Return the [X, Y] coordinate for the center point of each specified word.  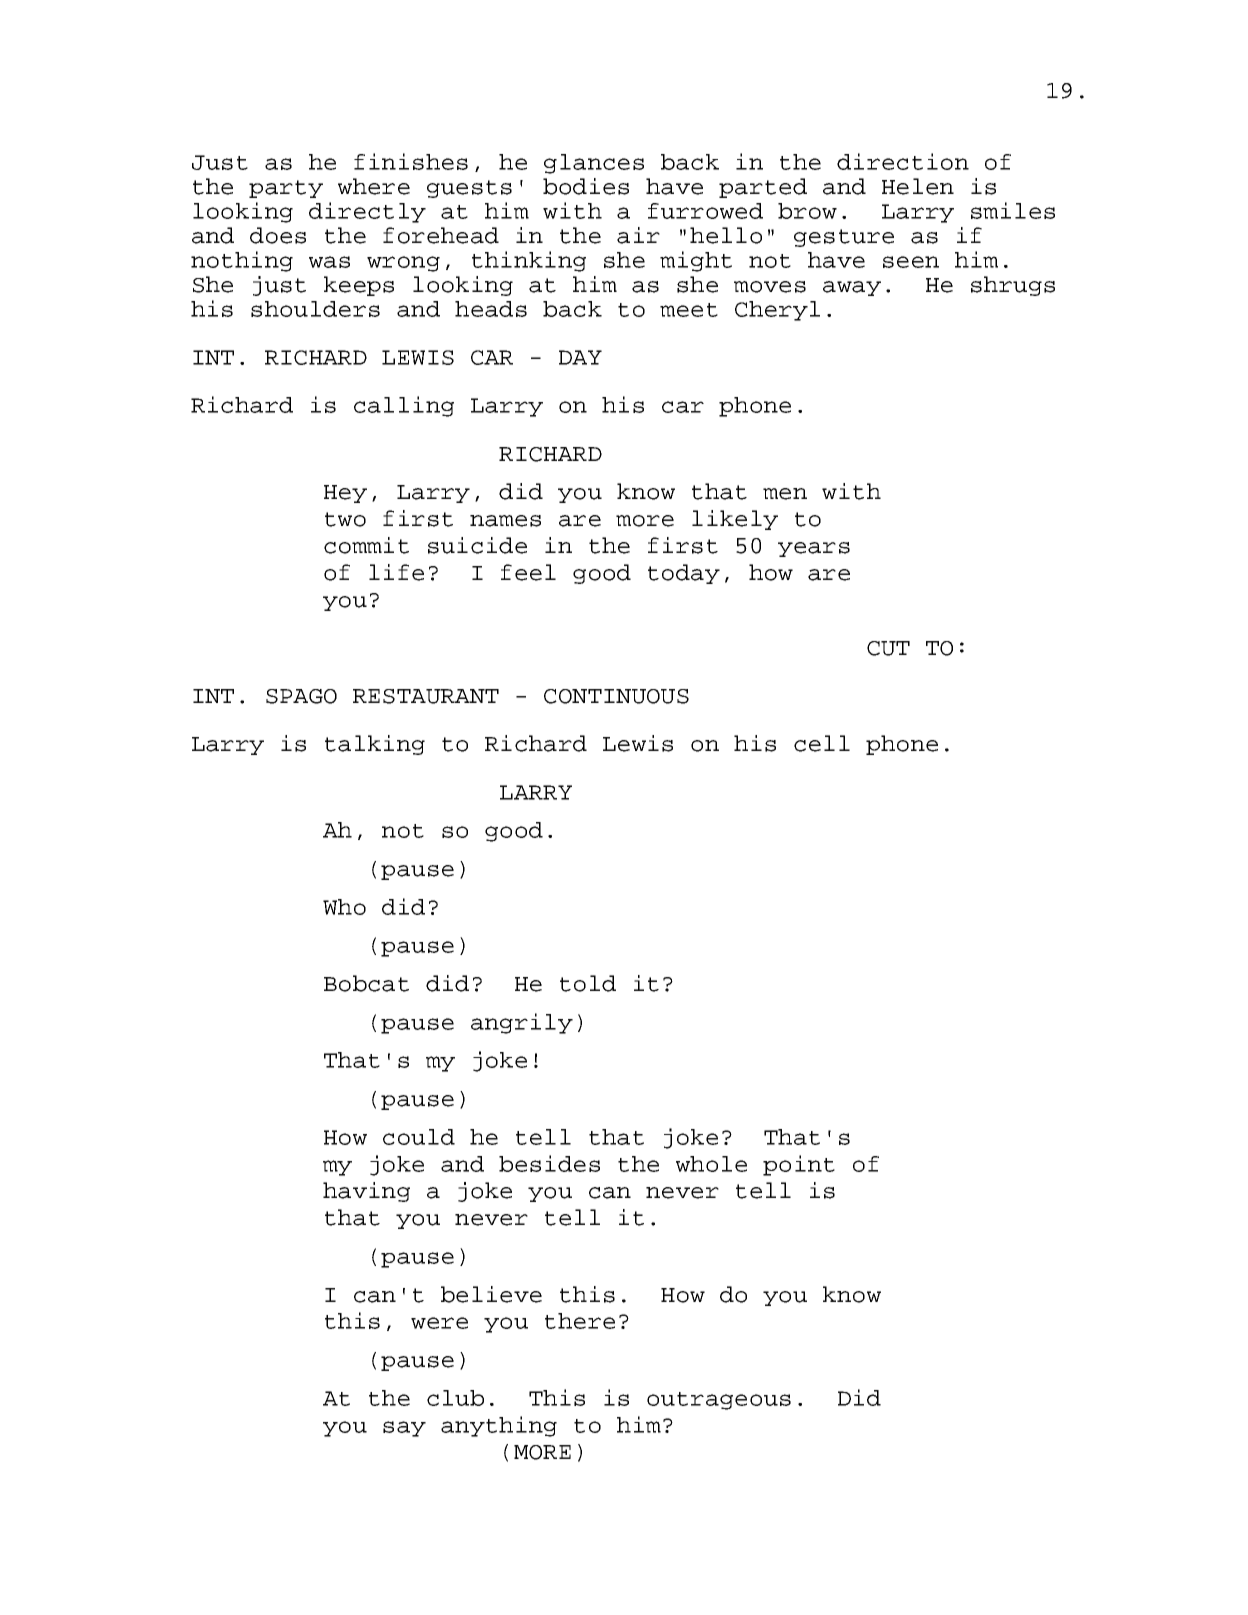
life [396, 572]
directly [367, 212]
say [404, 1429]
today [684, 574]
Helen [918, 186]
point [799, 1165]
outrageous [719, 1401]
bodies [586, 186]
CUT [888, 648]
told [588, 983]
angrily [522, 1023]
